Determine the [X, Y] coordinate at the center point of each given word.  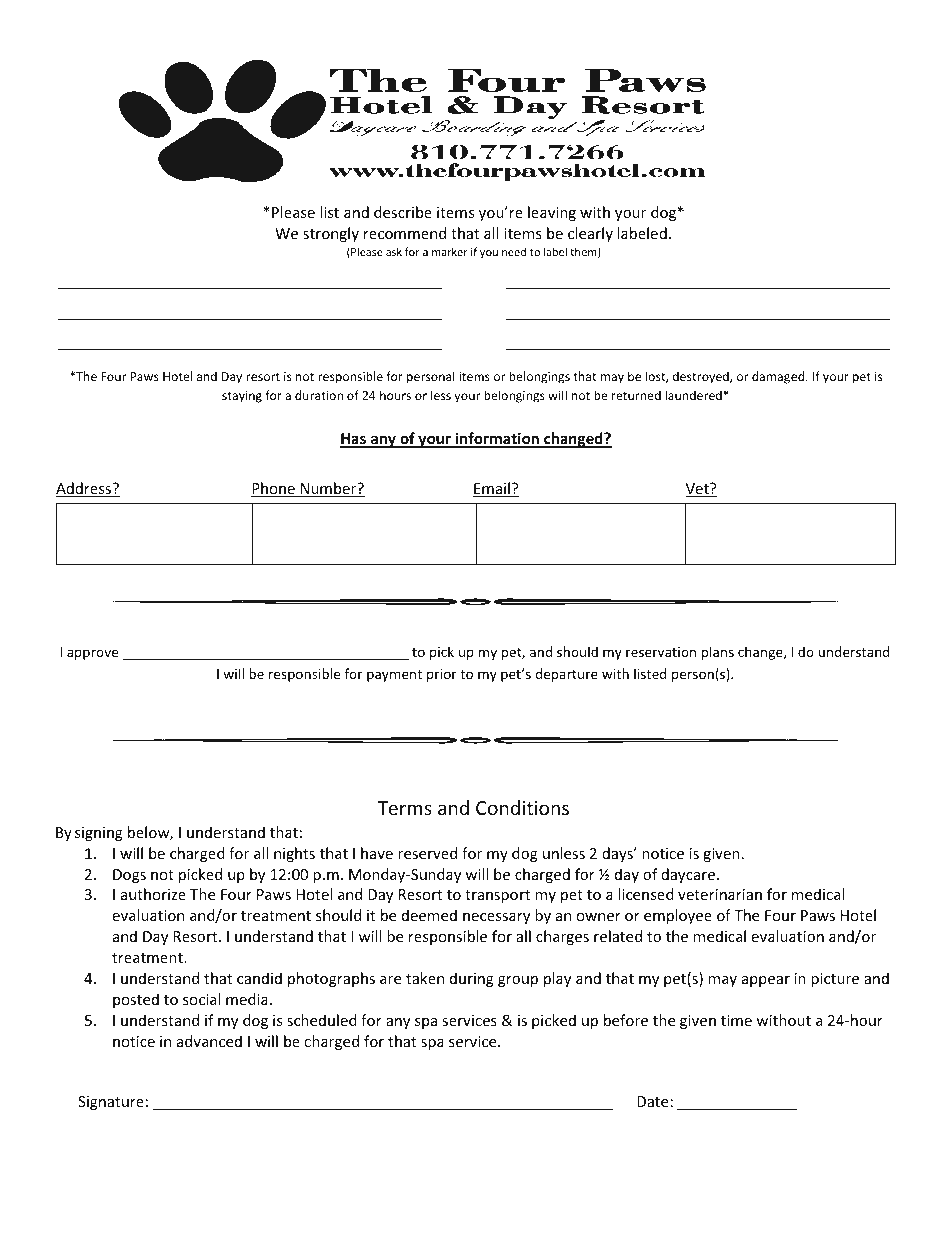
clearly [590, 234]
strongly [331, 234]
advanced [209, 1041]
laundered [693, 395]
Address [85, 489]
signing [99, 834]
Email [492, 489]
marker [450, 251]
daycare [688, 875]
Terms [404, 808]
